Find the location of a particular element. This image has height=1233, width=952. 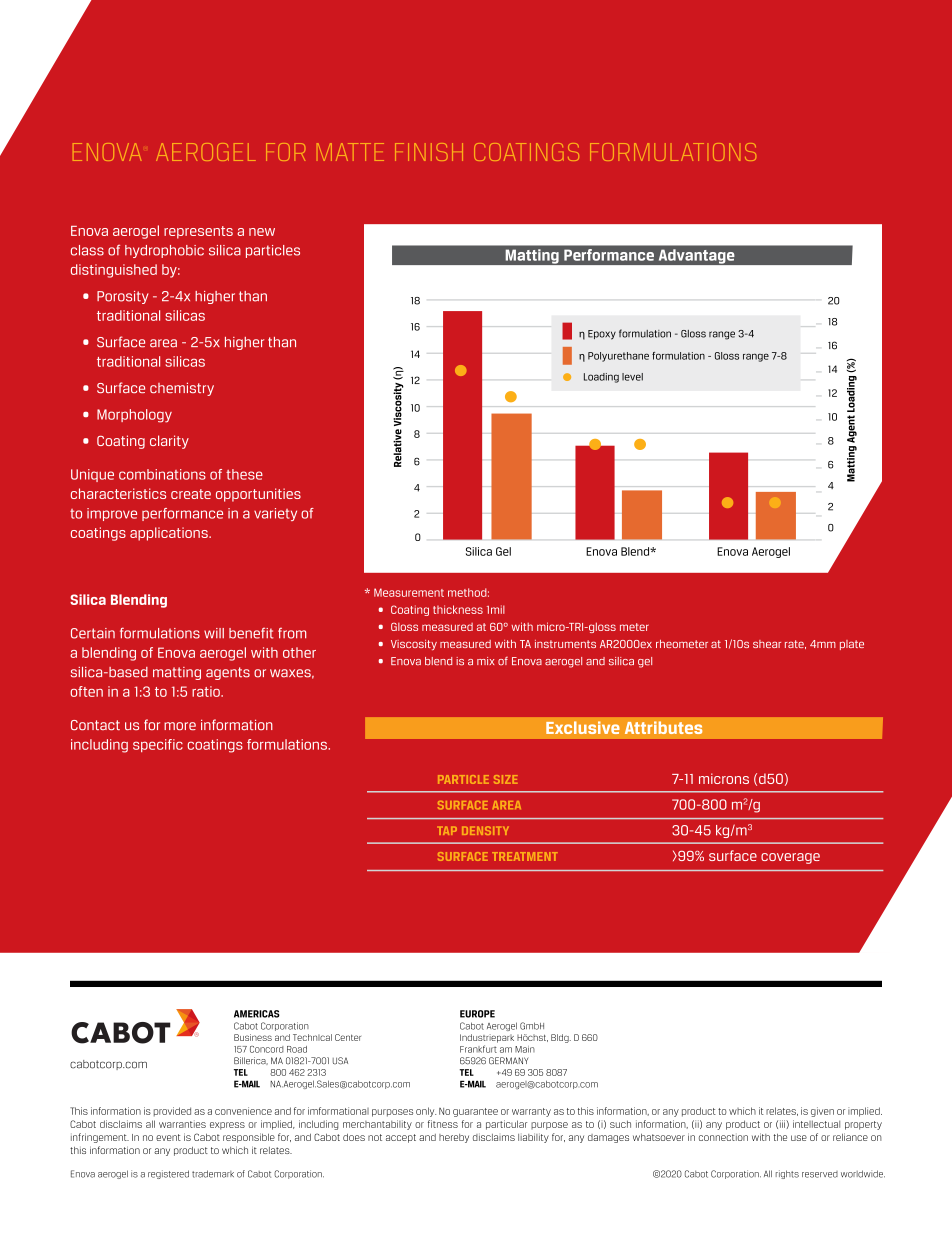

shear is located at coordinates (767, 644).
